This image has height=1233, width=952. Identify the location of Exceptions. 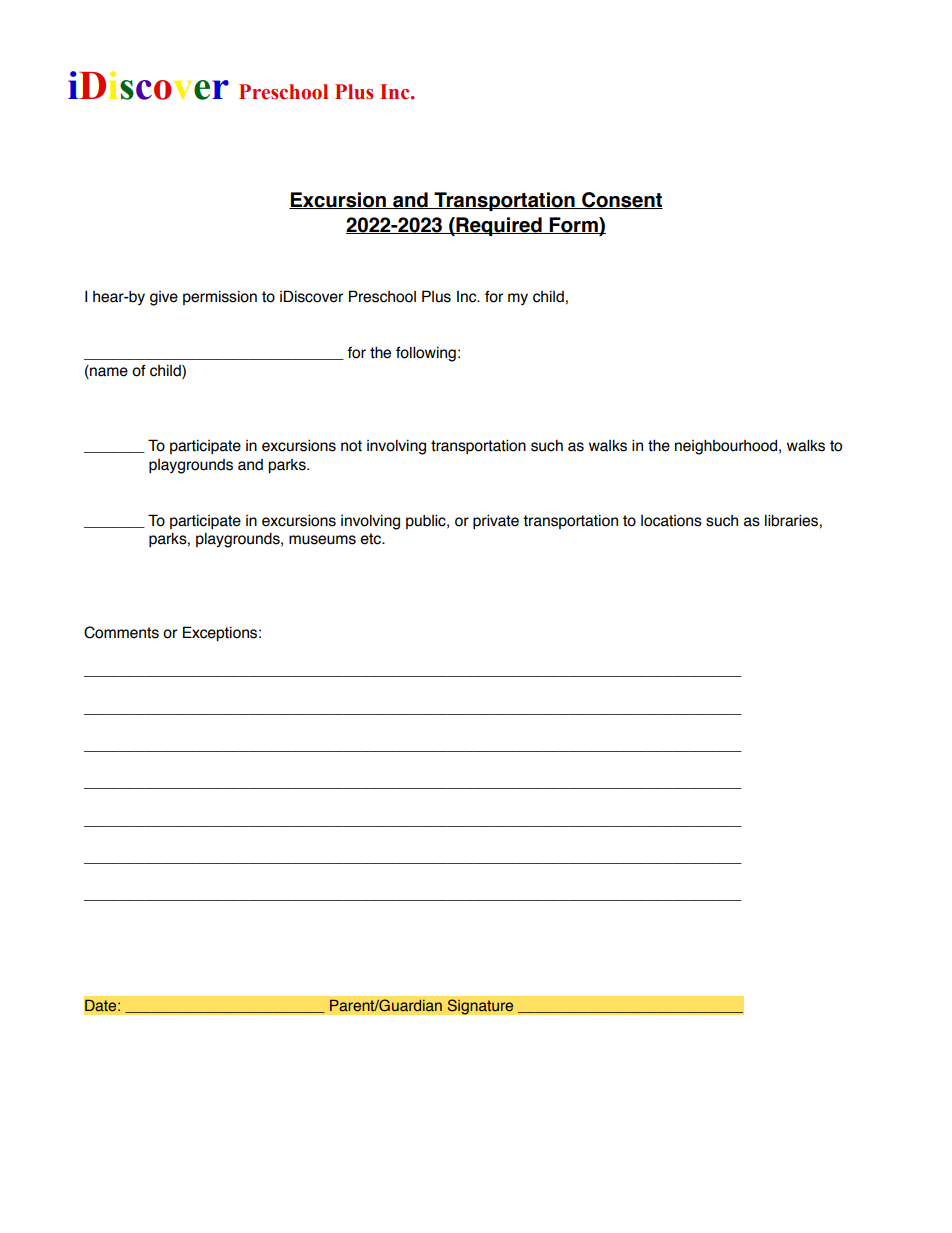
(221, 633).
